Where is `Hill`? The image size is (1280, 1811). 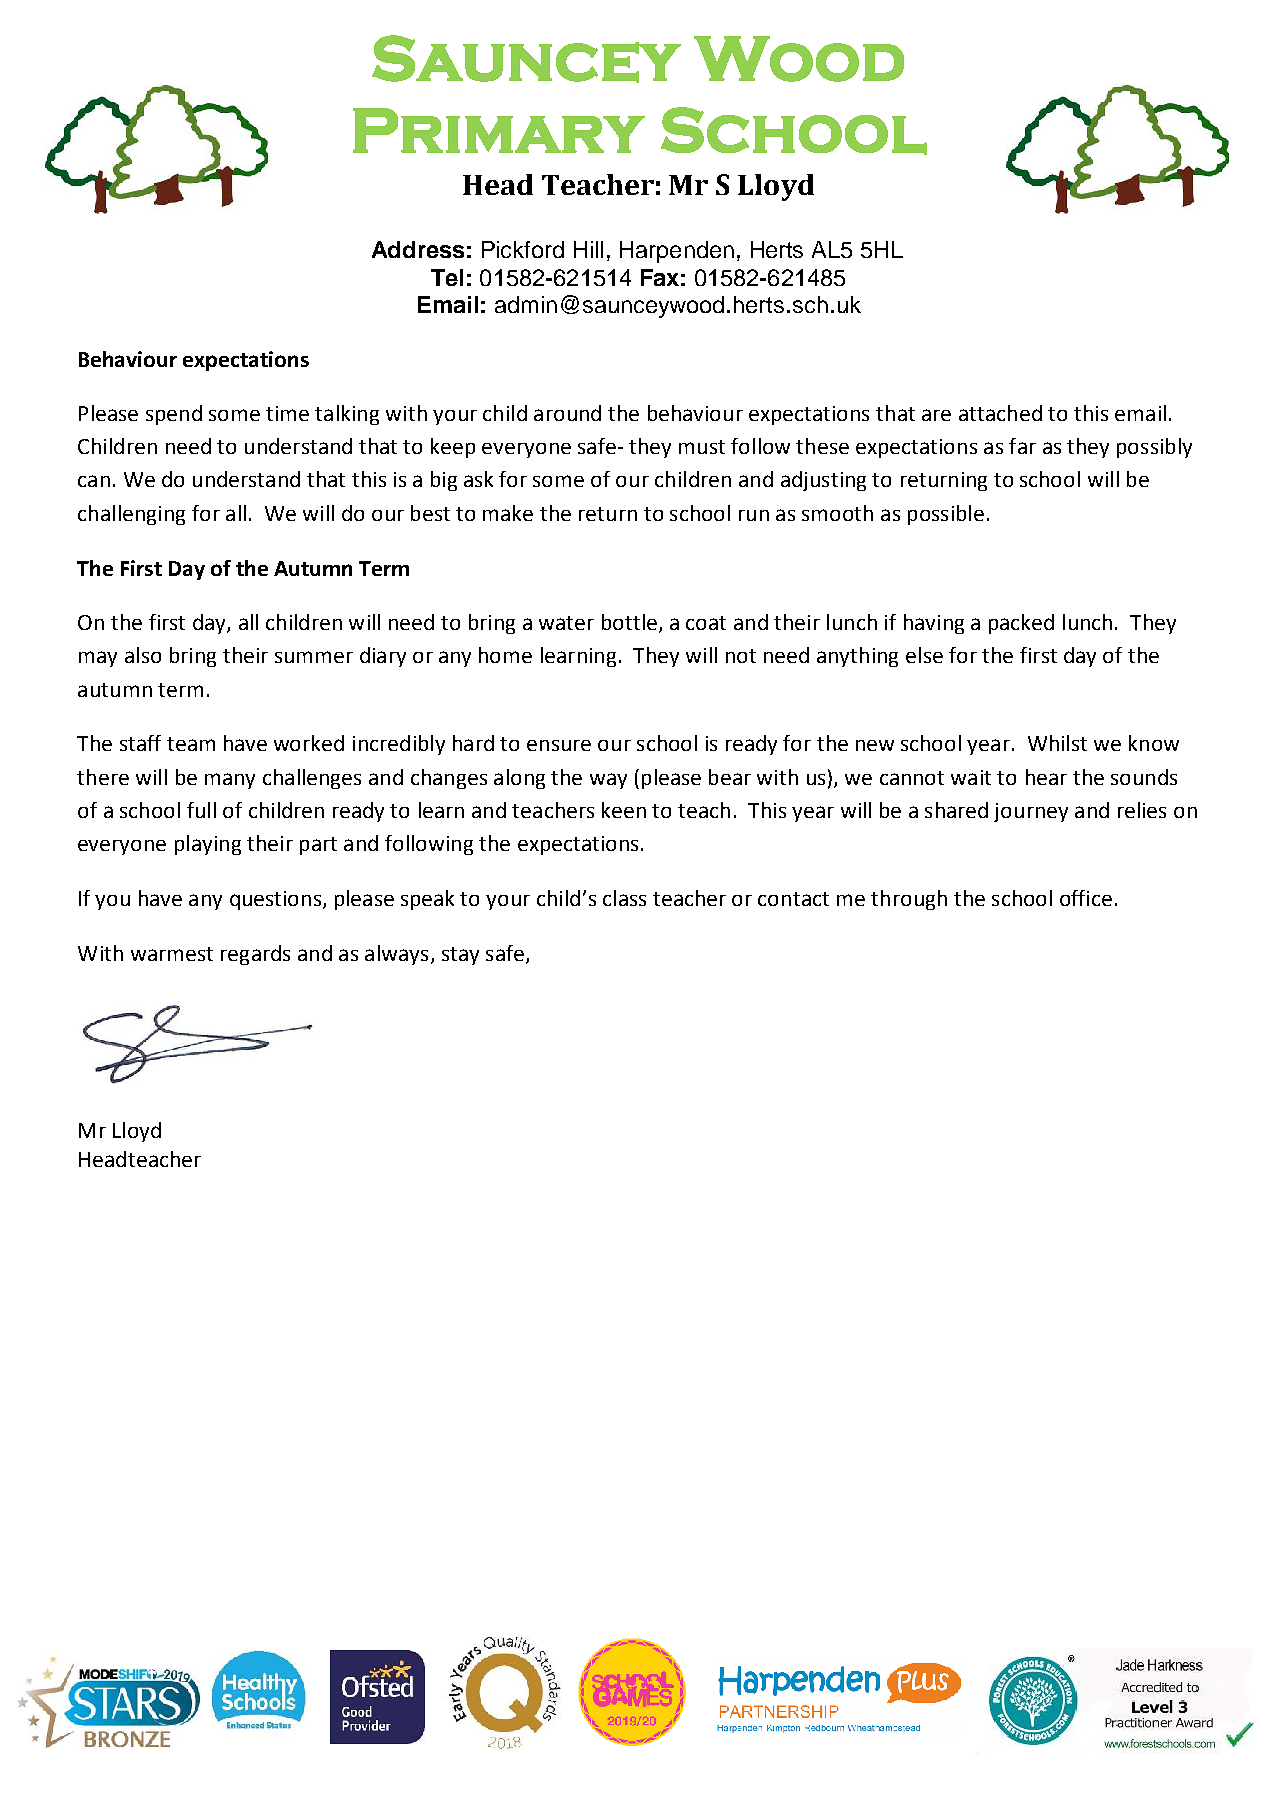 Hill is located at coordinates (588, 249).
